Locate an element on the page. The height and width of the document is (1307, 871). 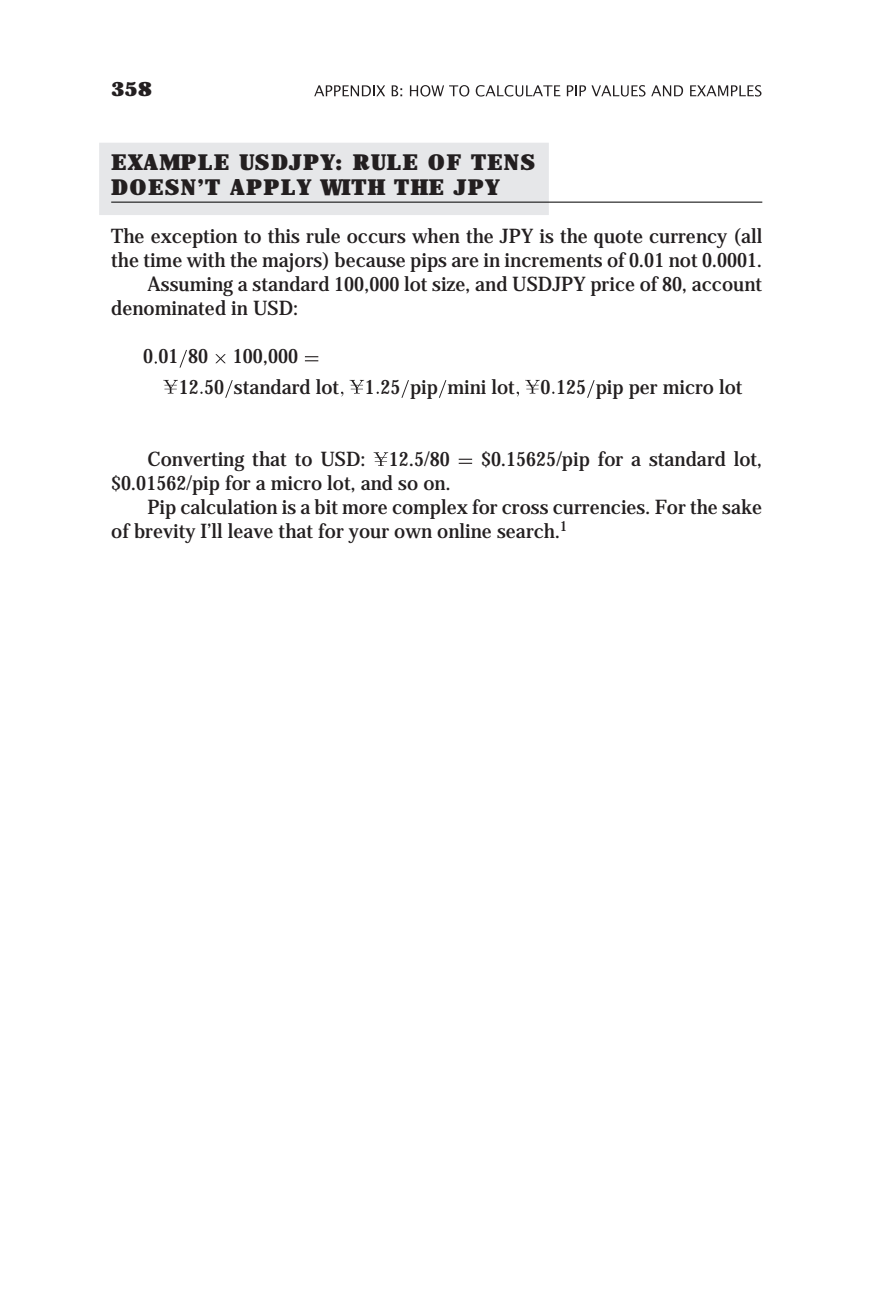
denominated is located at coordinates (168, 308).
